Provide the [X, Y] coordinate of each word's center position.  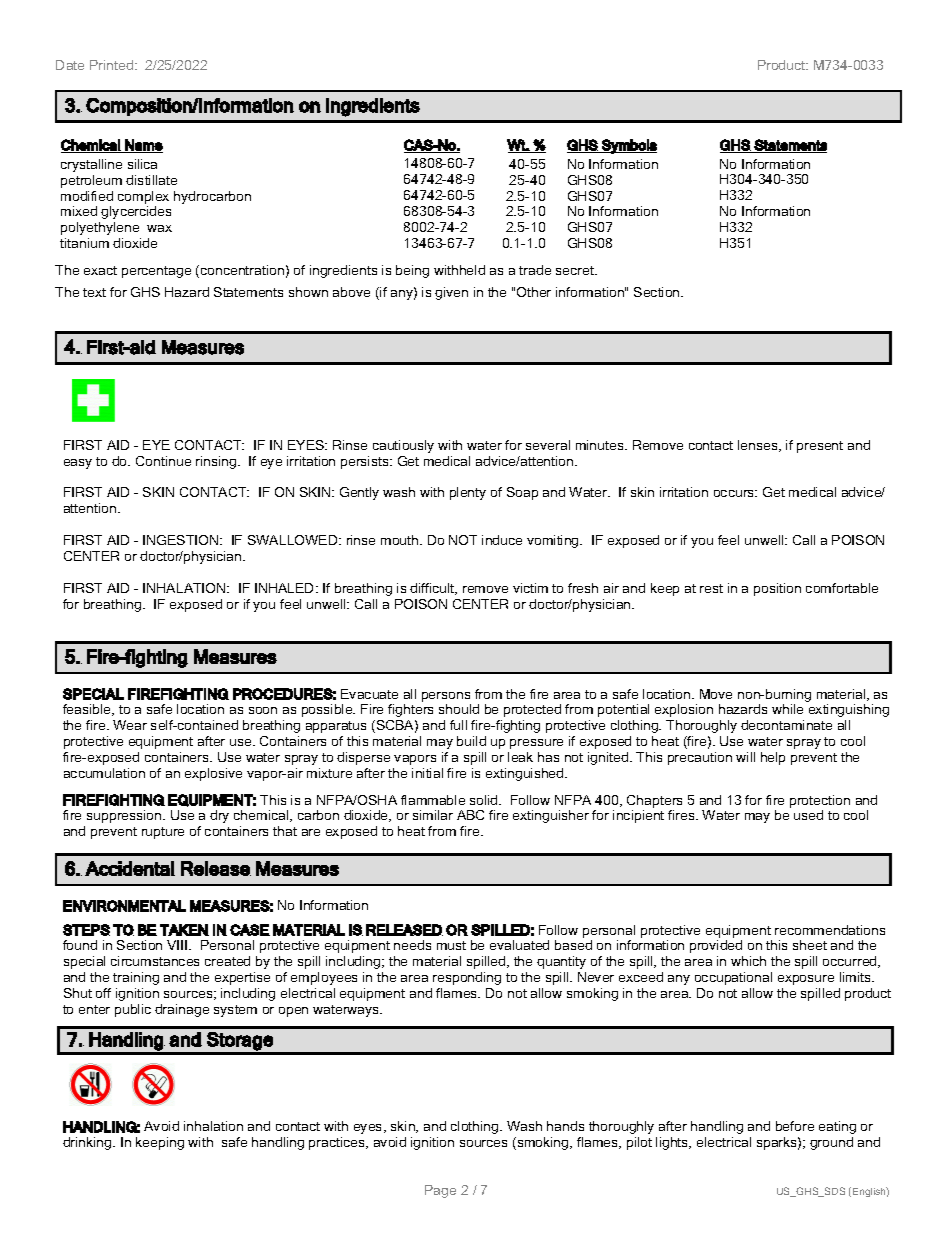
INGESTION [182, 540]
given [451, 293]
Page [440, 1191]
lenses [759, 446]
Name [143, 146]
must [451, 945]
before [795, 1126]
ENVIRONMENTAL [124, 906]
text [94, 292]
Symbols [628, 146]
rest [711, 588]
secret [576, 270]
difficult [433, 589]
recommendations [830, 930]
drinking [88, 1143]
